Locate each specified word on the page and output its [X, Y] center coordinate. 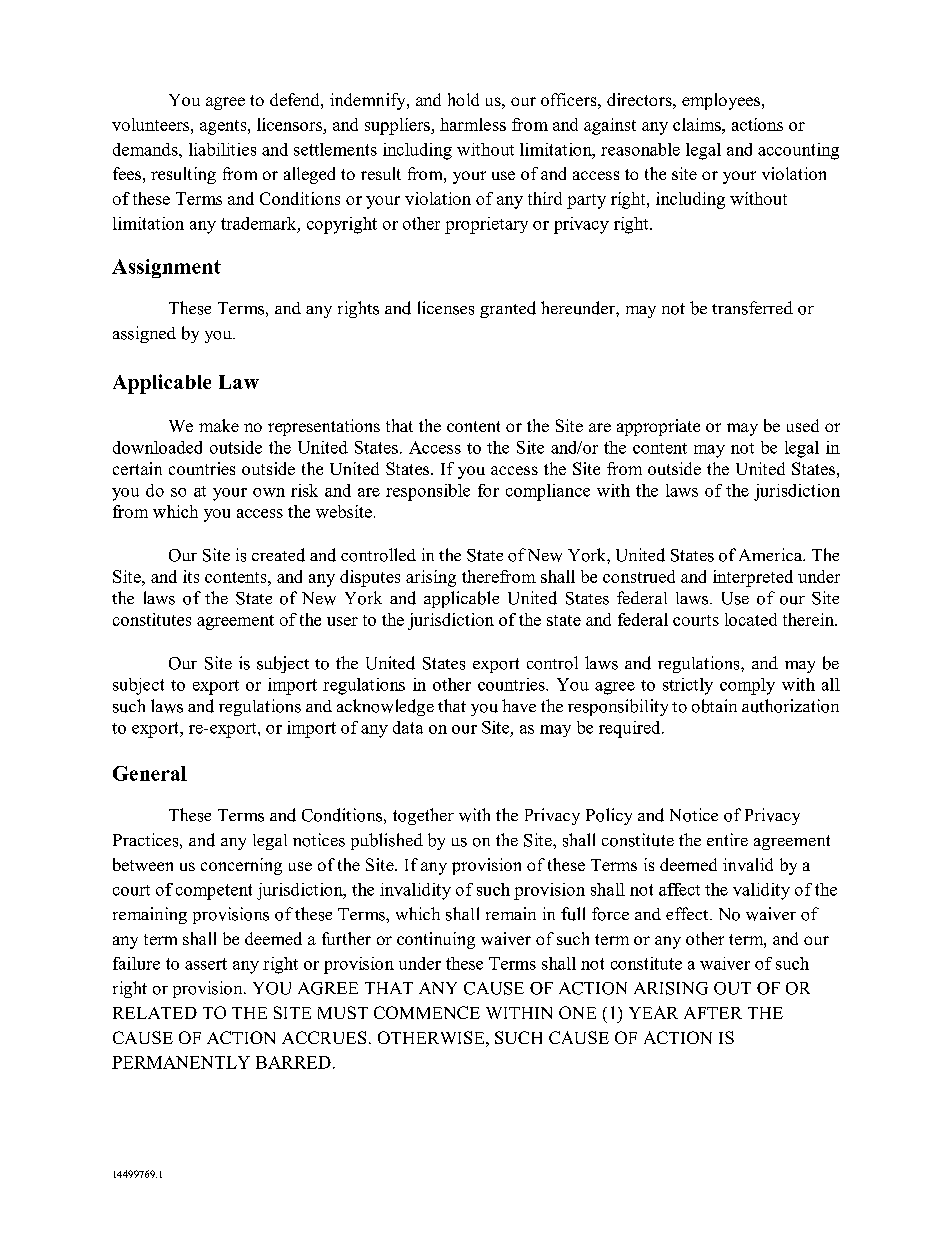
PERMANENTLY [181, 1062]
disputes [370, 578]
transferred [752, 308]
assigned [144, 334]
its [191, 576]
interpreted [753, 578]
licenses [446, 308]
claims [698, 124]
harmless [473, 124]
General [150, 773]
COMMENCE [427, 1012]
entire [727, 839]
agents [224, 127]
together [423, 816]
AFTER [713, 1013]
